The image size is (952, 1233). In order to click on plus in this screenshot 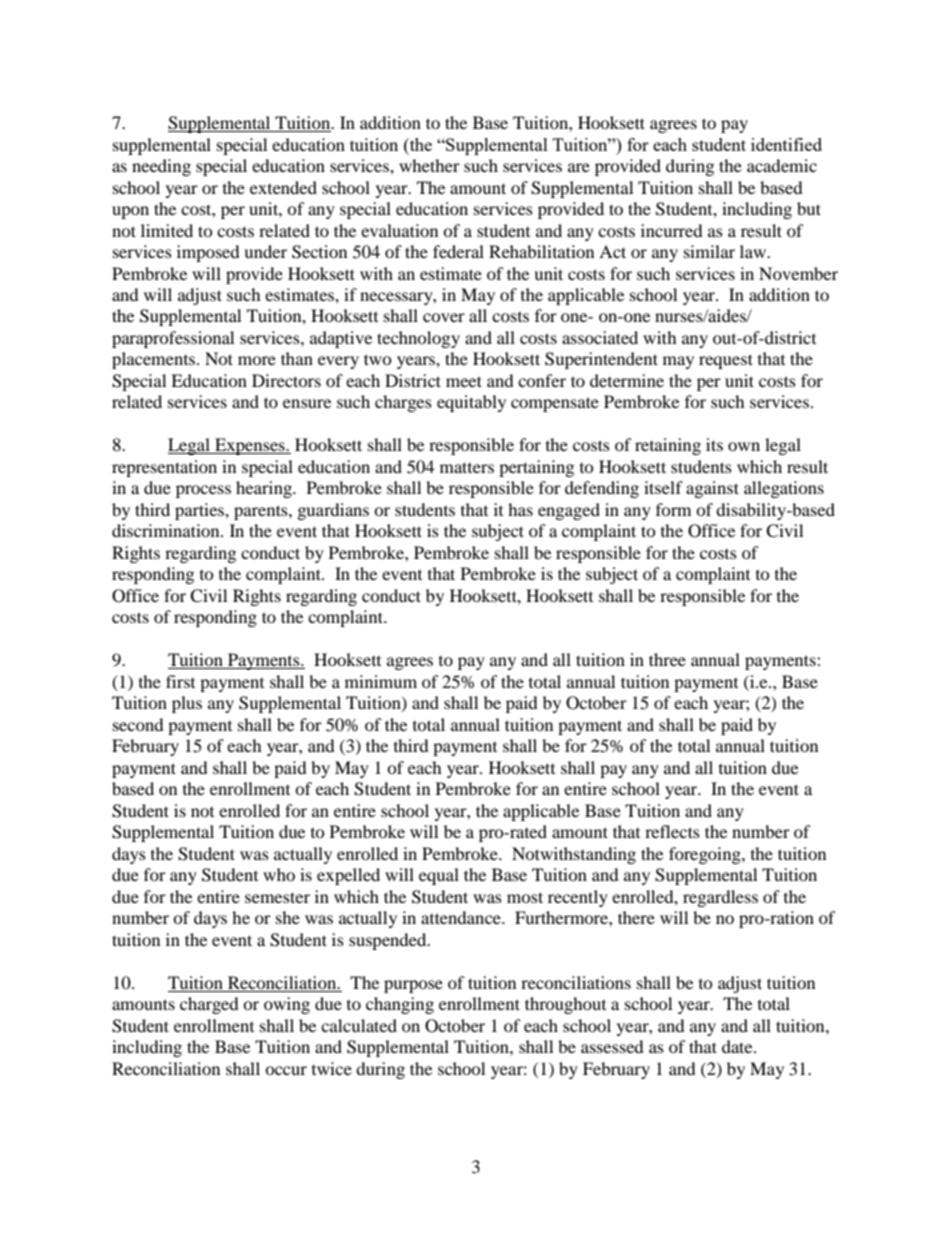, I will do `click(187, 704)`.
